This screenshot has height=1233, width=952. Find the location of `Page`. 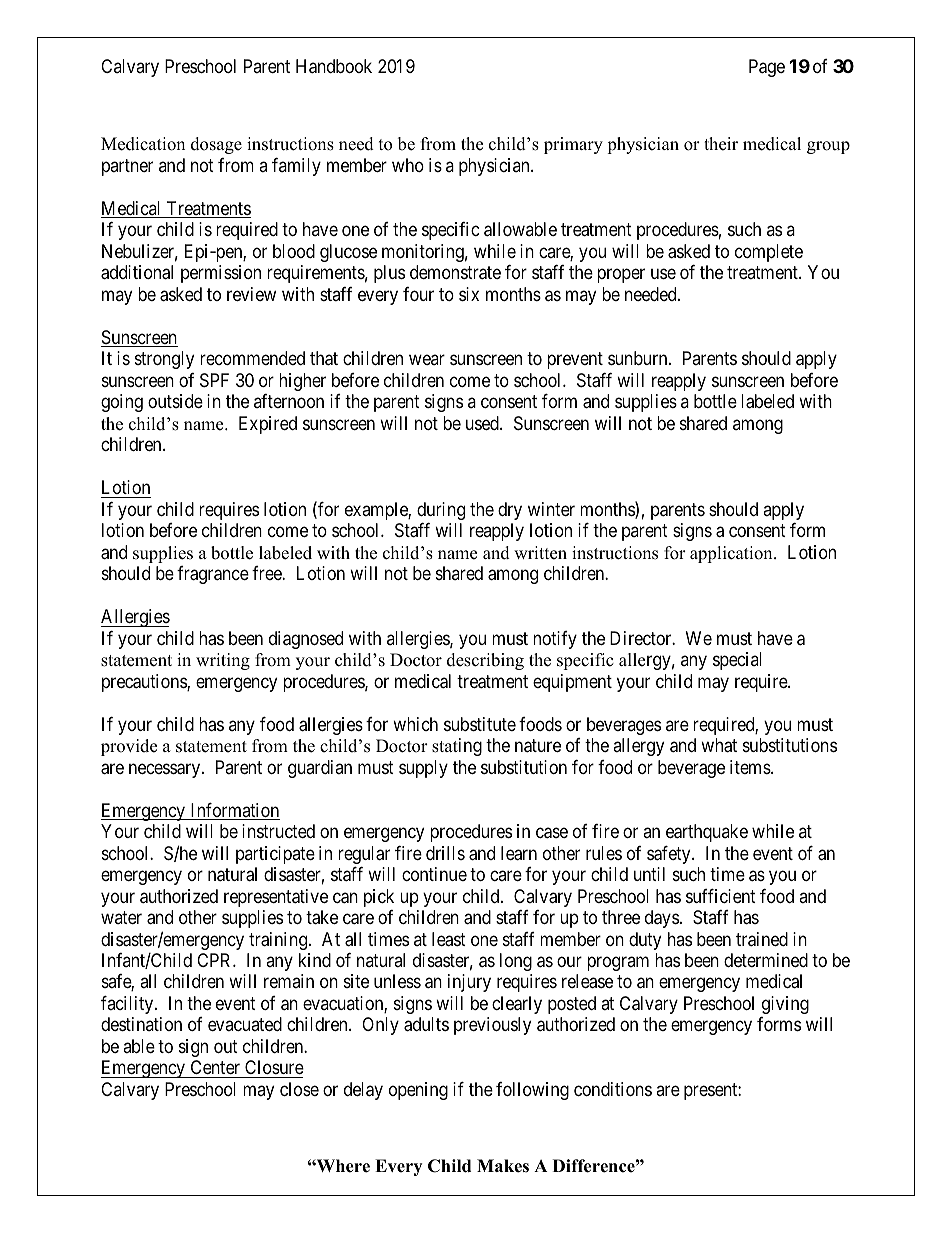

Page is located at coordinates (767, 68).
